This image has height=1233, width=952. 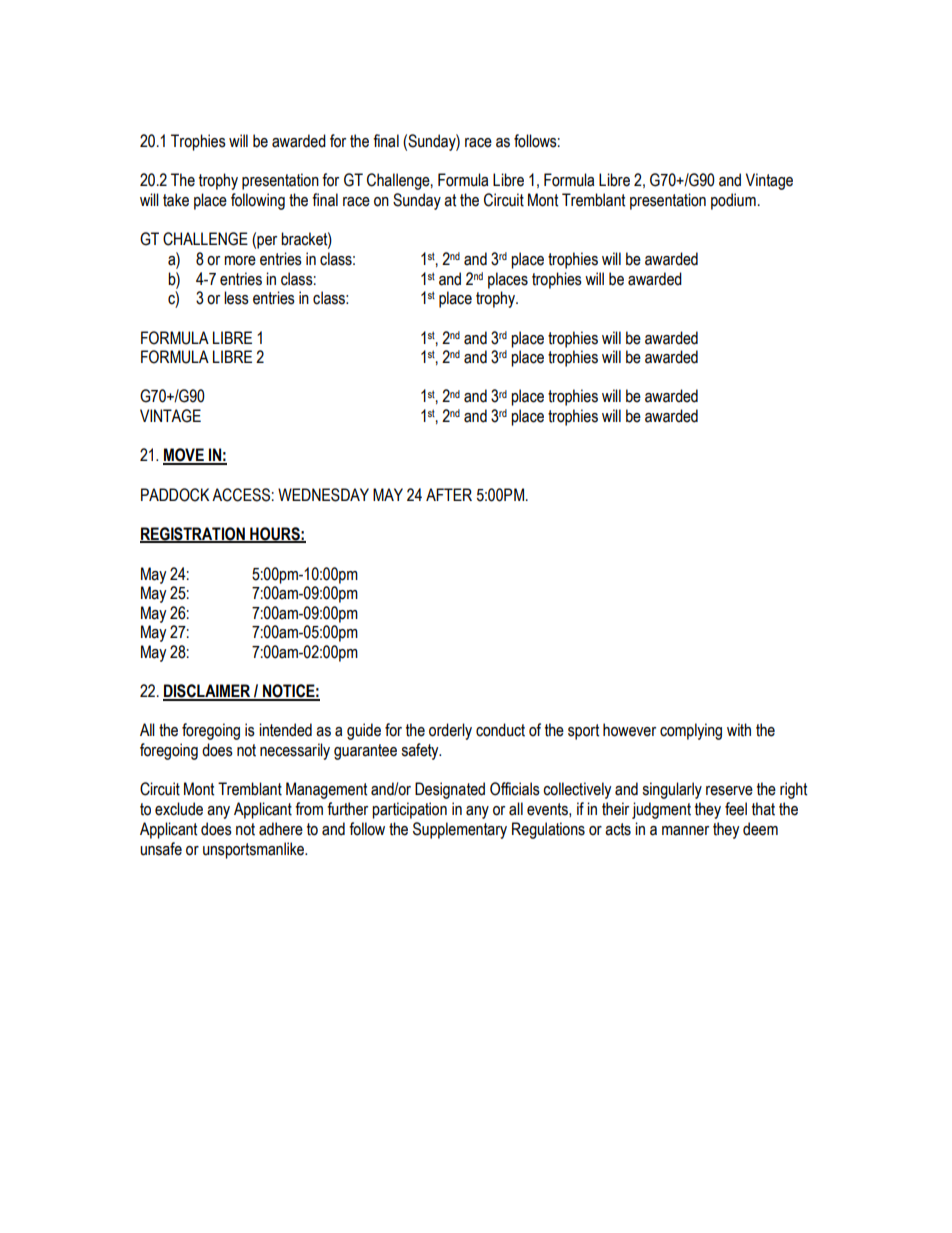 I want to click on AFTER, so click(x=449, y=494).
